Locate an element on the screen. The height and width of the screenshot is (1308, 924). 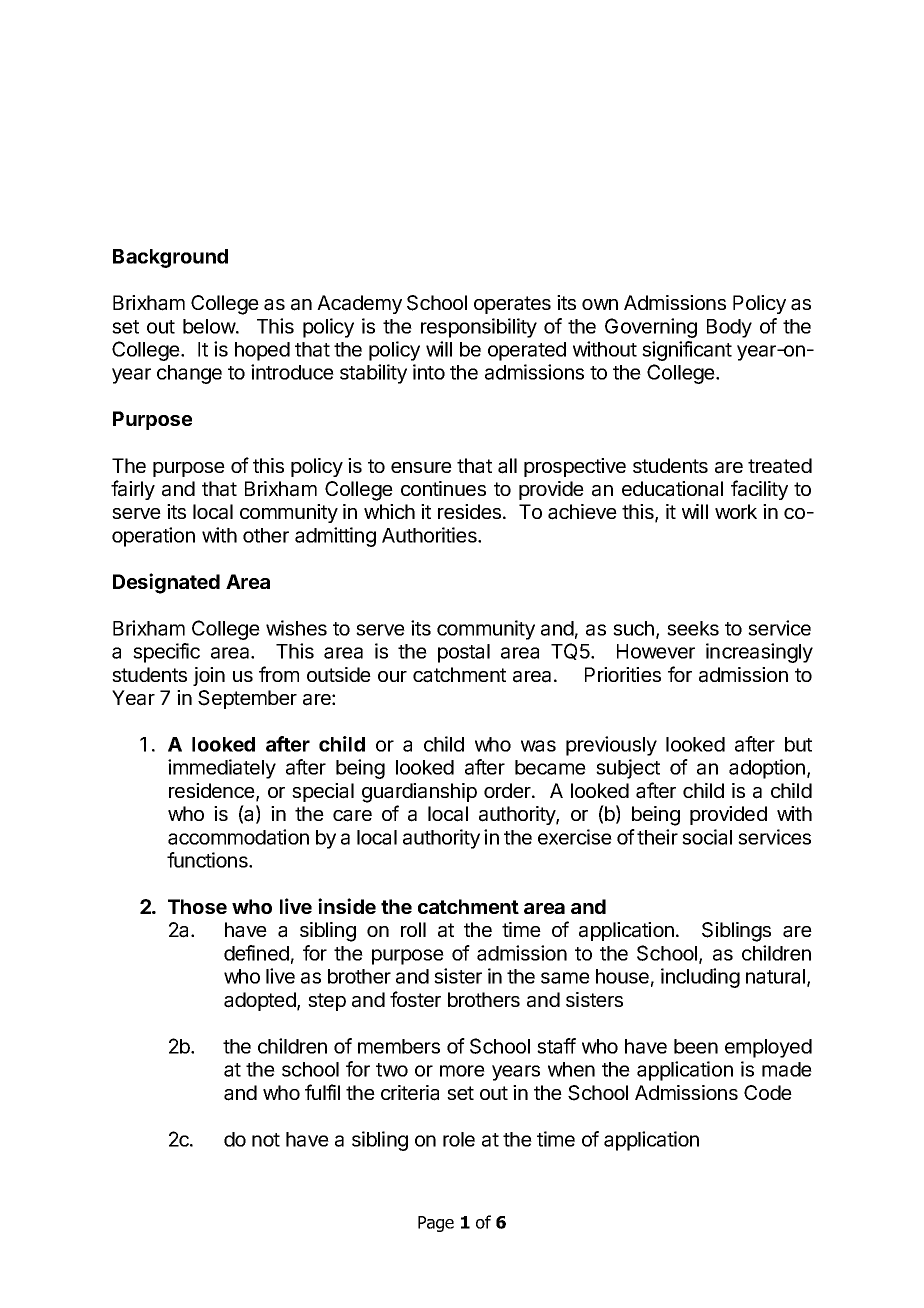
Those is located at coordinates (197, 906).
